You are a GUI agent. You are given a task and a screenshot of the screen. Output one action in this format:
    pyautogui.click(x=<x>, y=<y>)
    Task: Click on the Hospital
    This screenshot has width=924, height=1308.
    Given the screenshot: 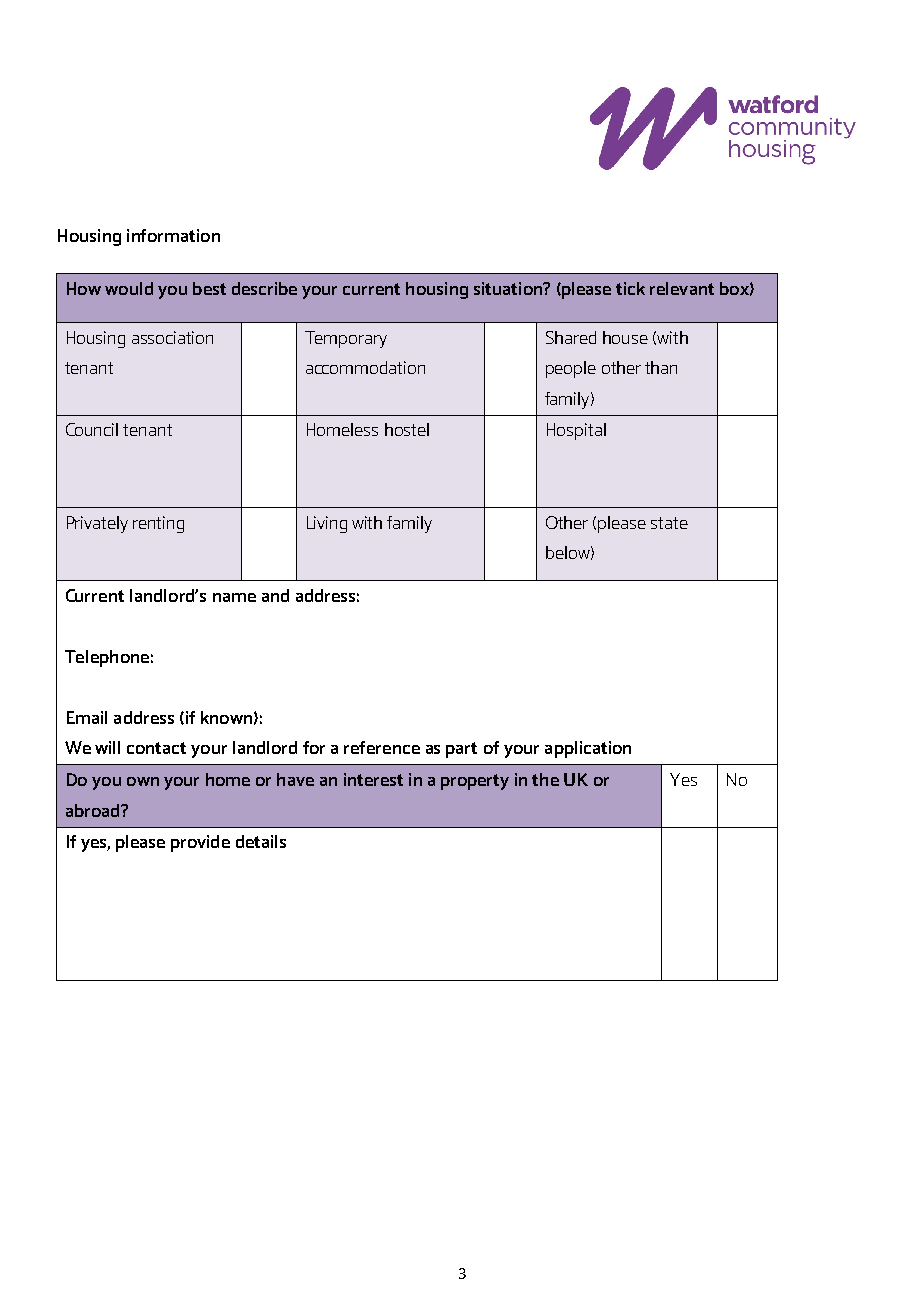 What is the action you would take?
    pyautogui.click(x=576, y=431)
